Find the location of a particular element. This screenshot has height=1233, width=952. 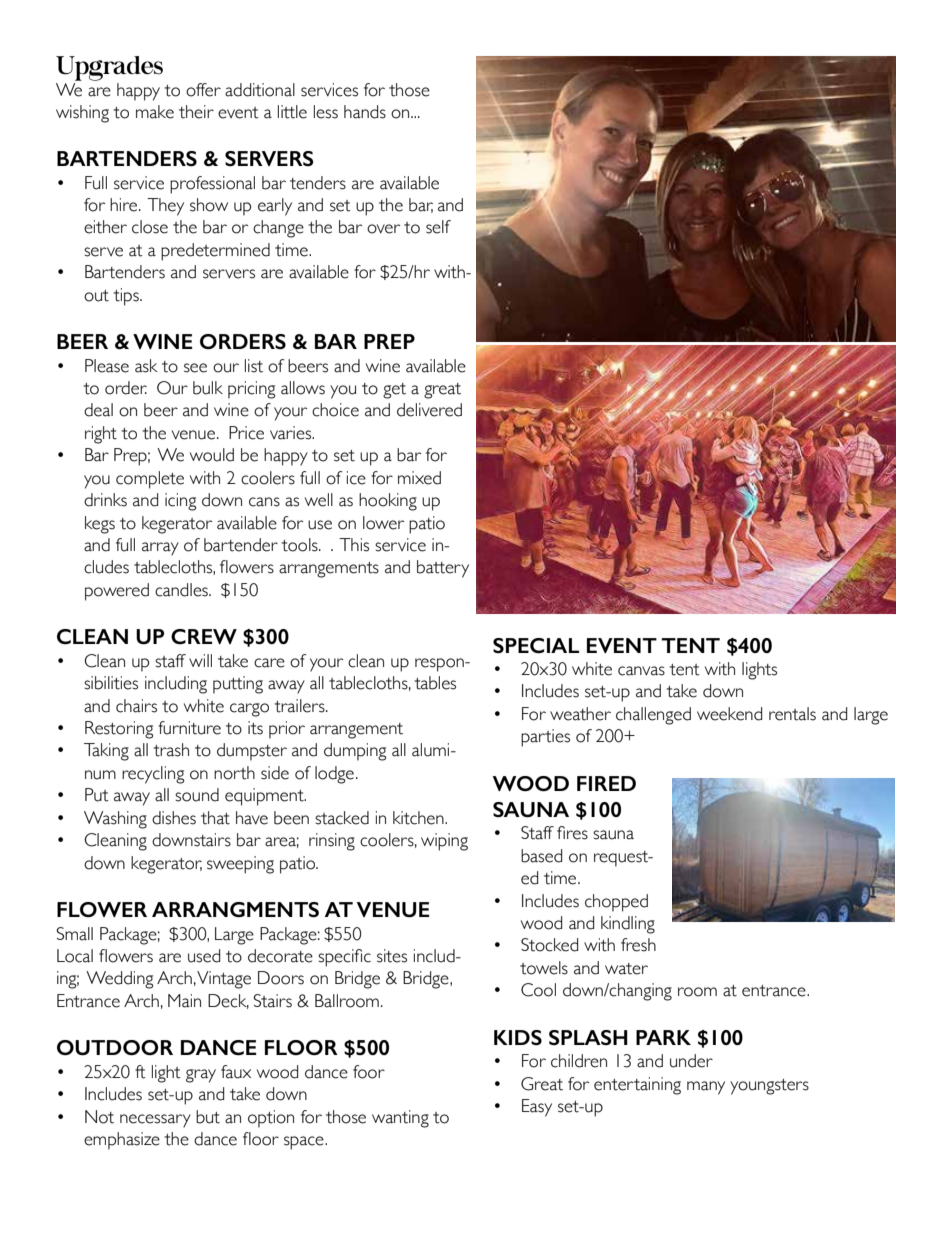

mixed is located at coordinates (419, 478).
